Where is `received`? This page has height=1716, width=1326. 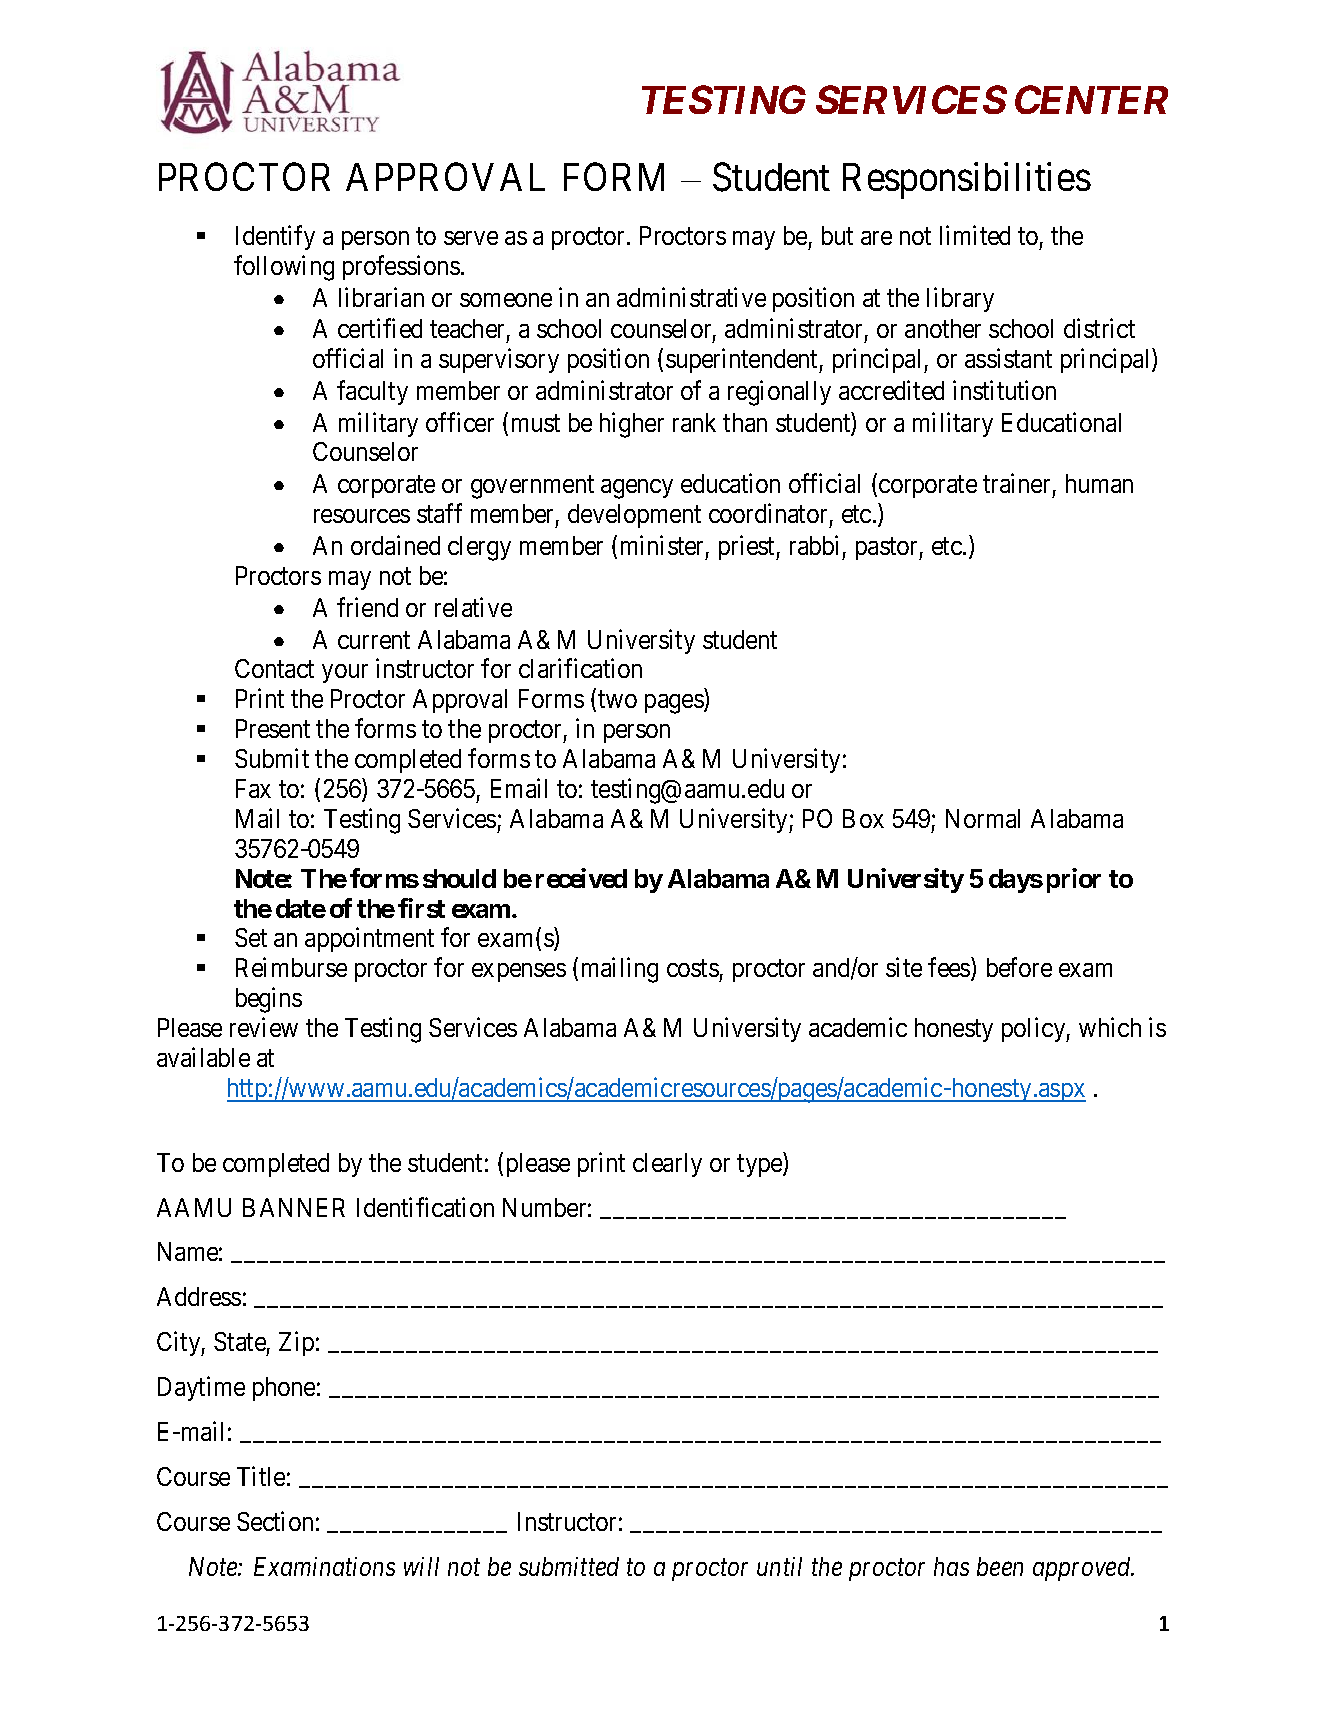
received is located at coordinates (581, 878).
